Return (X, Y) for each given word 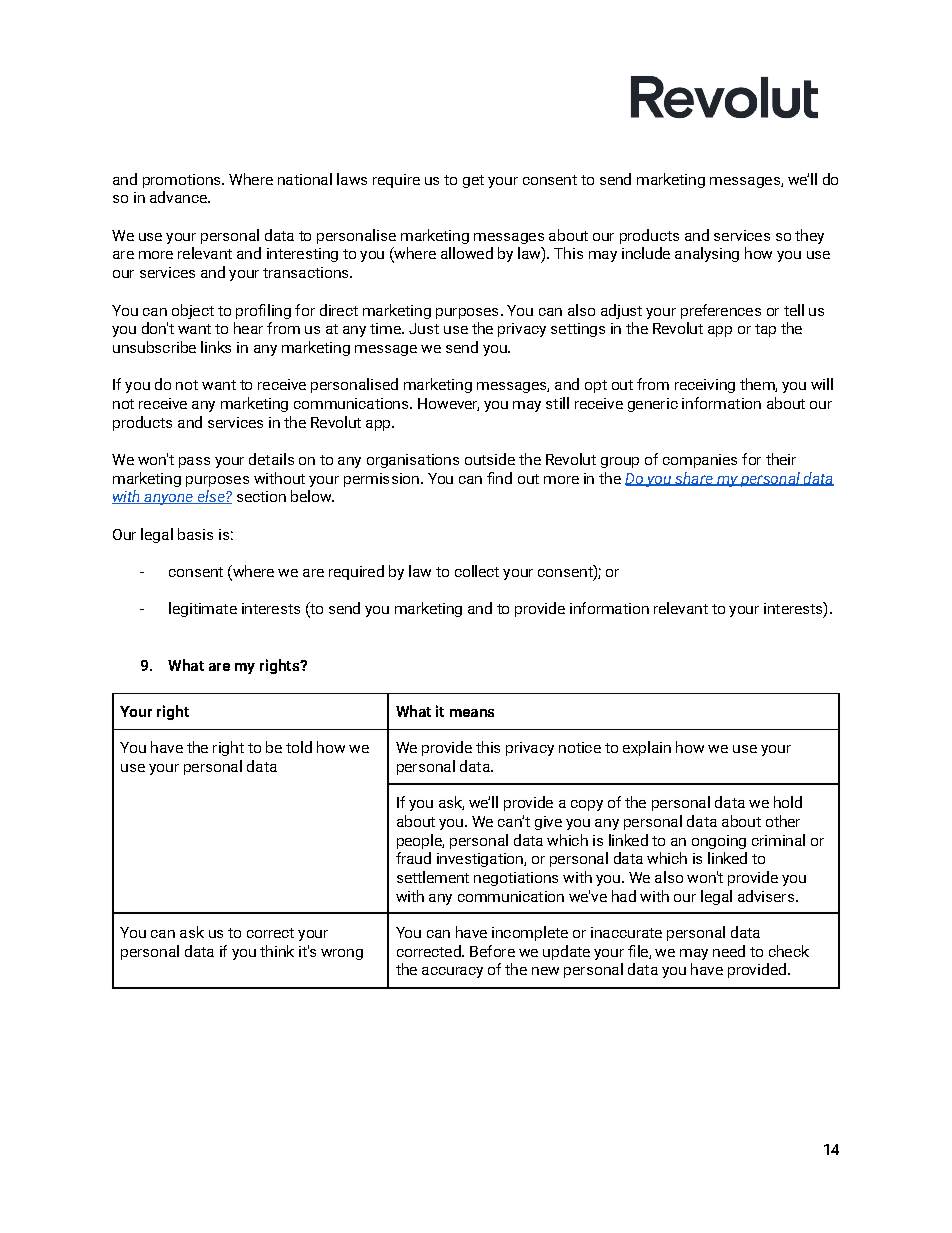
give (548, 823)
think (277, 951)
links (216, 347)
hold (788, 802)
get (473, 181)
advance (179, 197)
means (472, 713)
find (499, 478)
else (211, 497)
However (448, 404)
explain (647, 748)
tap (765, 330)
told (299, 747)
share (694, 479)
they (809, 236)
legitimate (203, 609)
